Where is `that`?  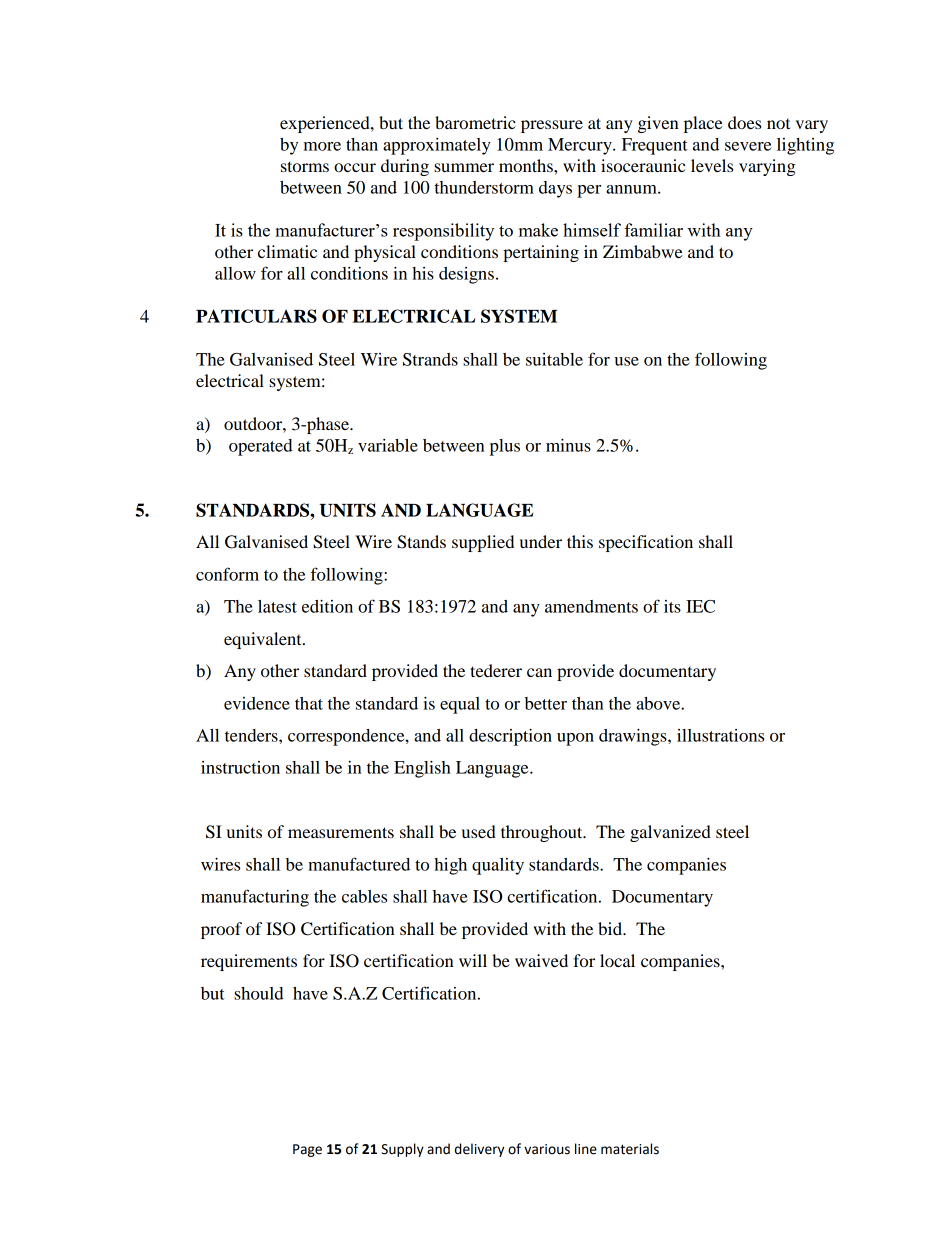
that is located at coordinates (309, 703).
